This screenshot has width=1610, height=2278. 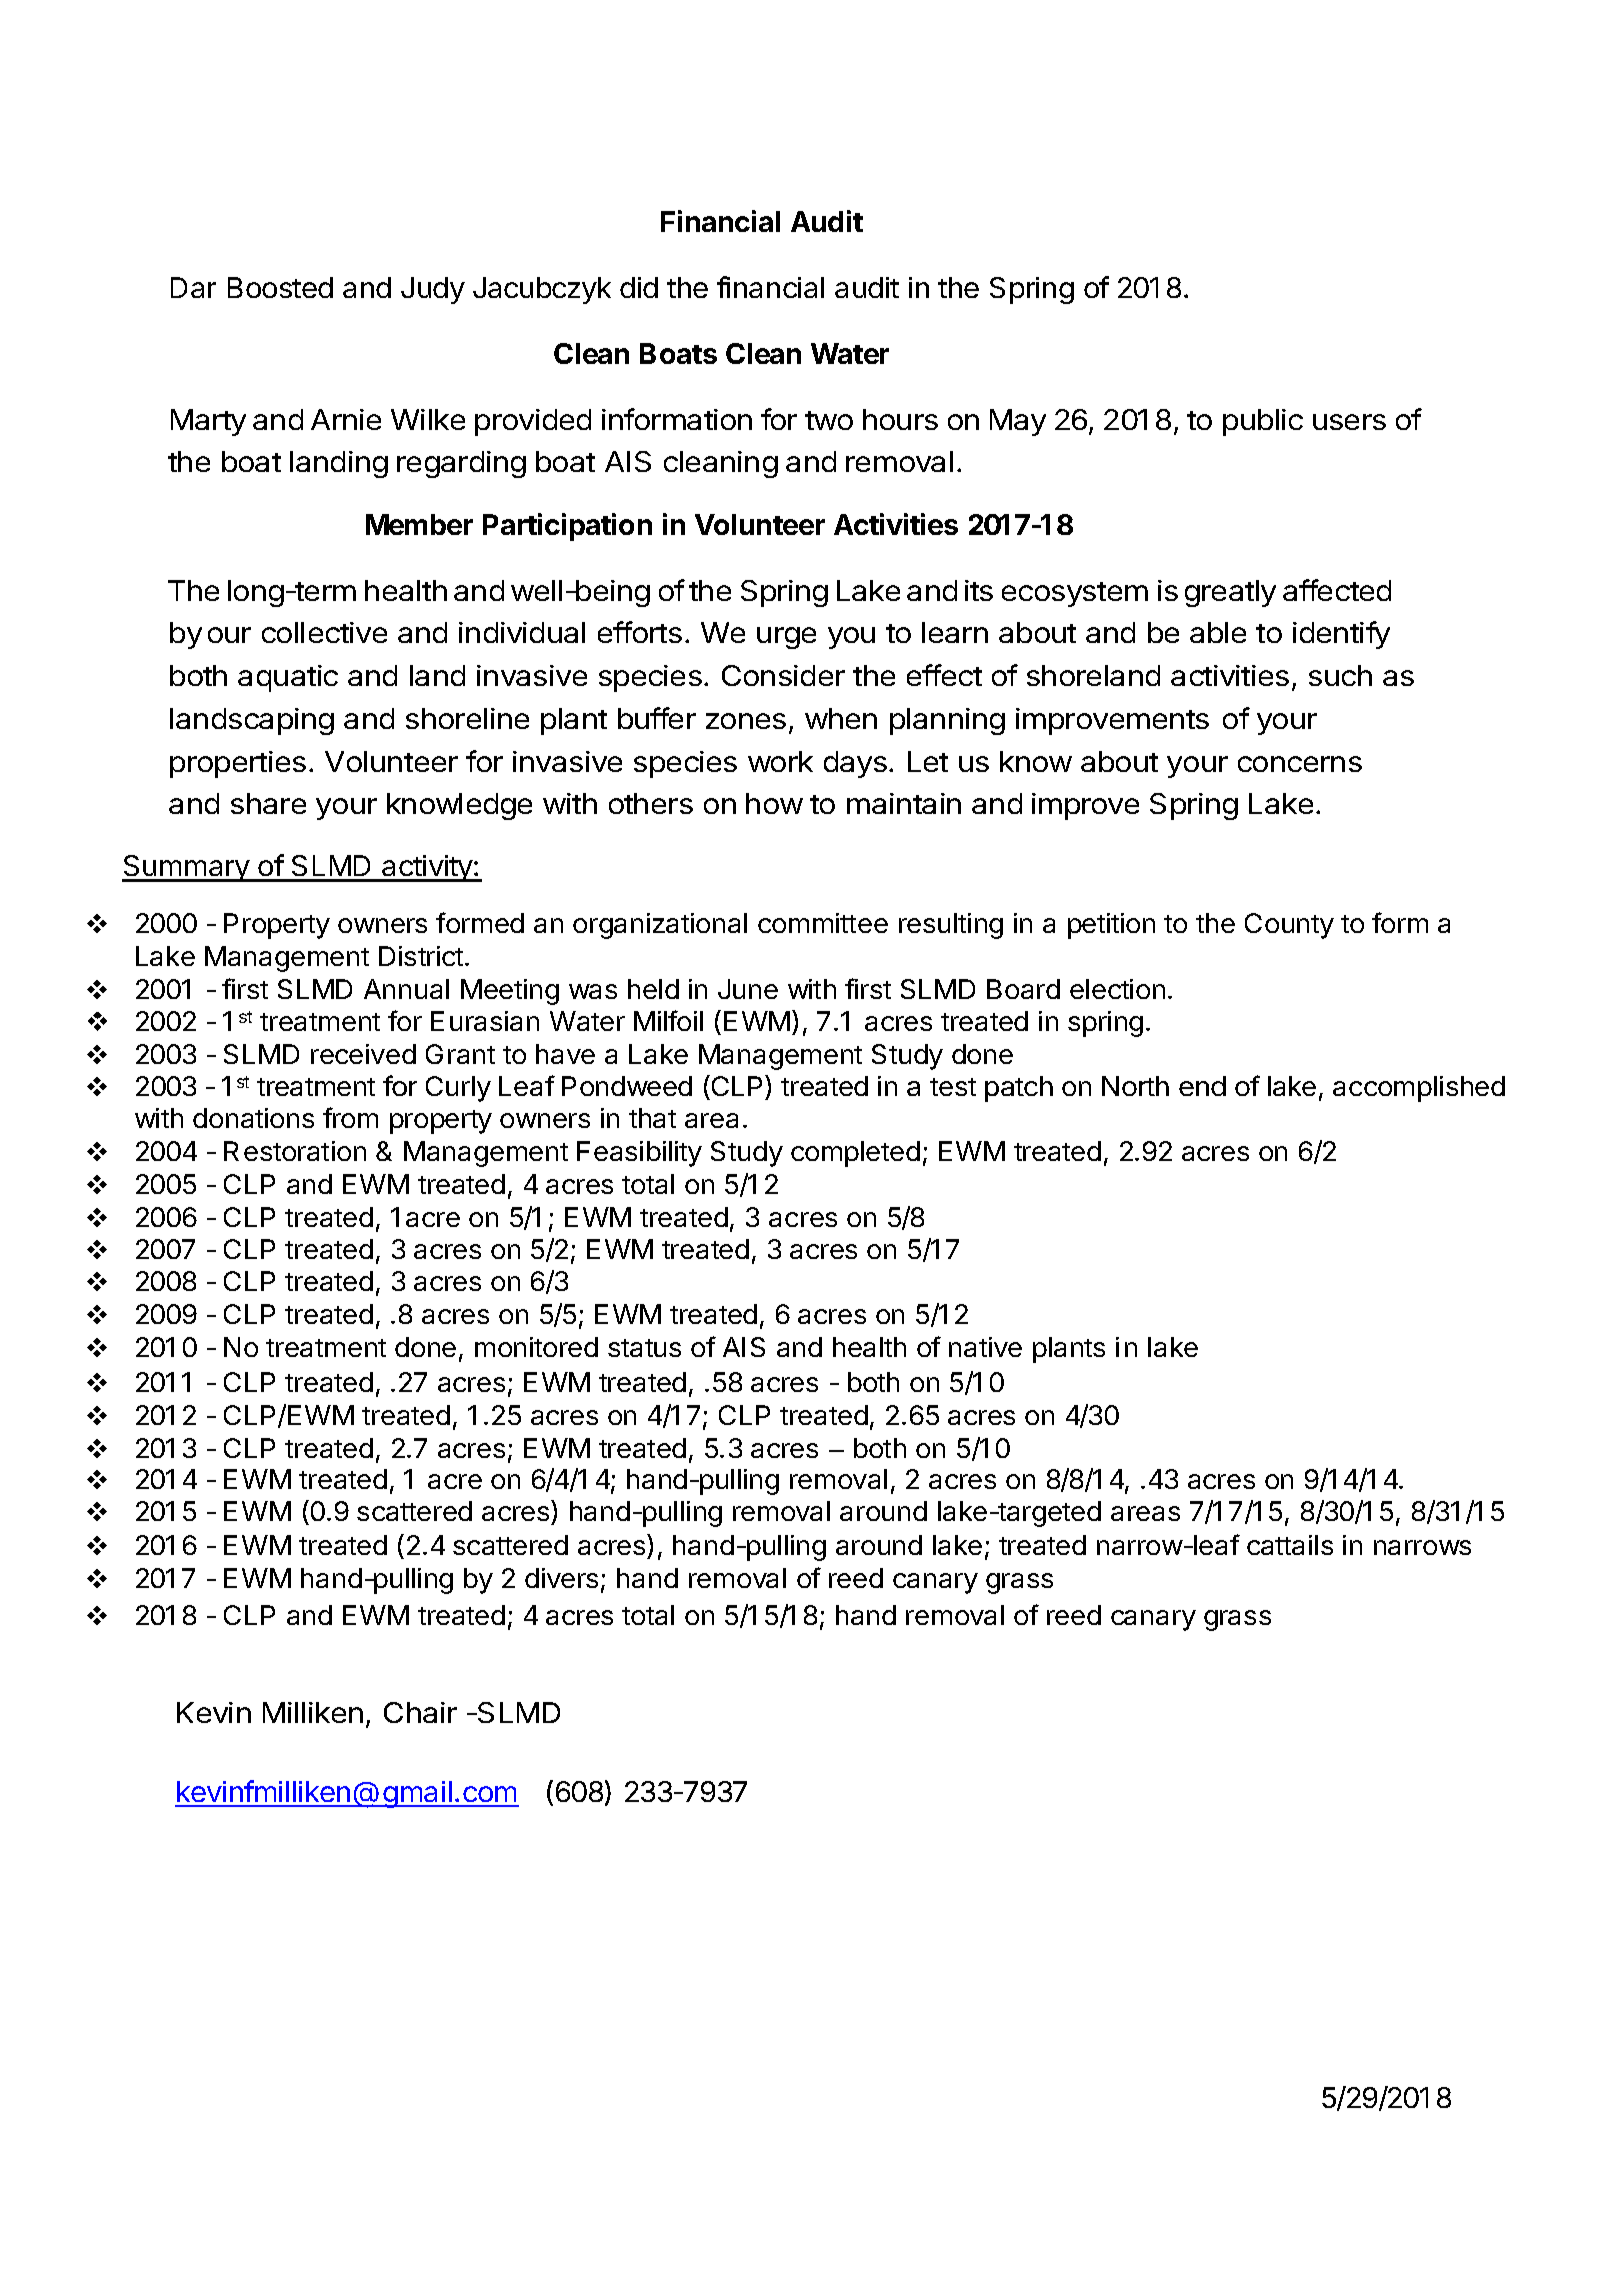 What do you see at coordinates (644, 1348) in the screenshot?
I see `status` at bounding box center [644, 1348].
